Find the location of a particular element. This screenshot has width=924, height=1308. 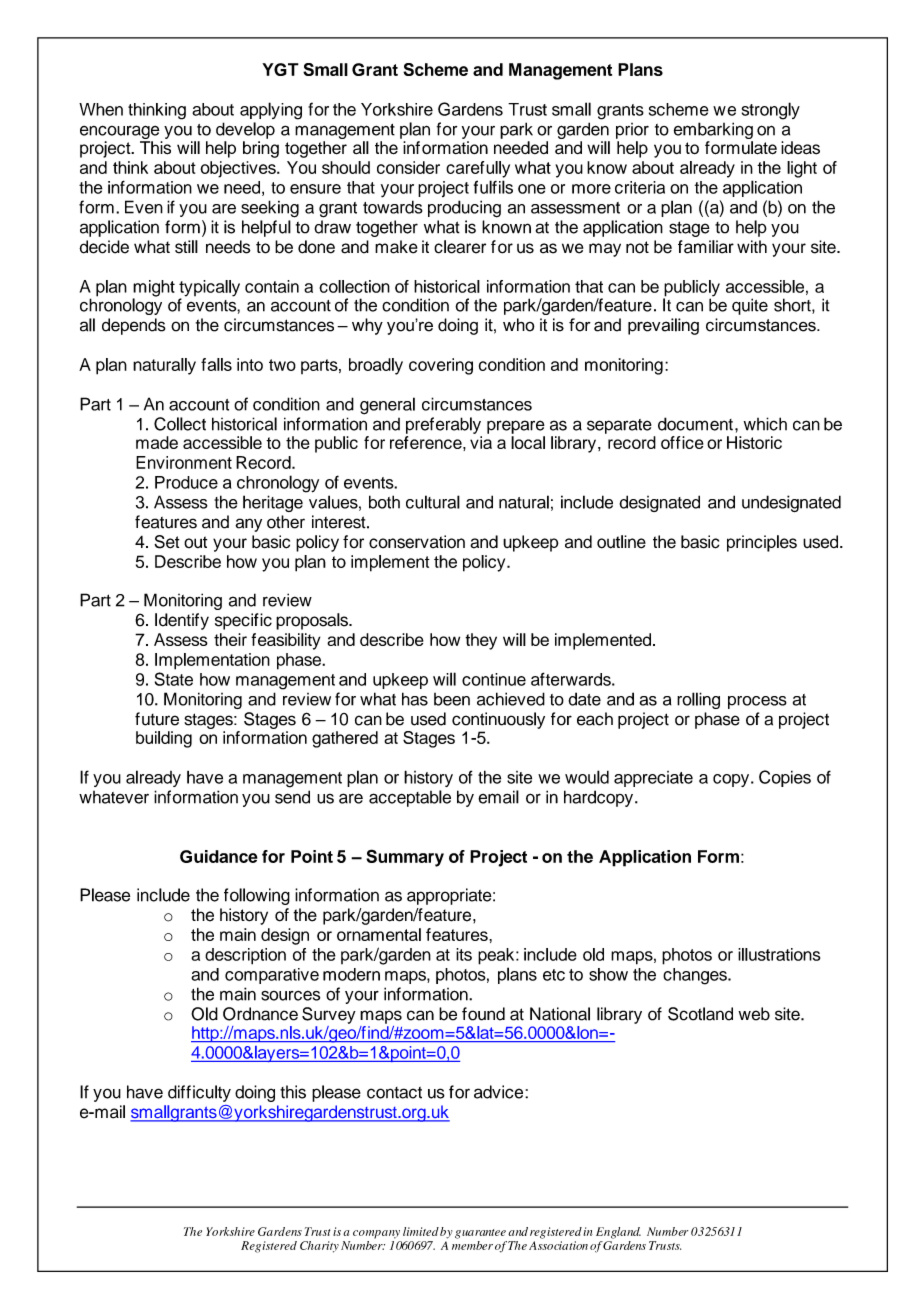

develop is located at coordinates (245, 130).
